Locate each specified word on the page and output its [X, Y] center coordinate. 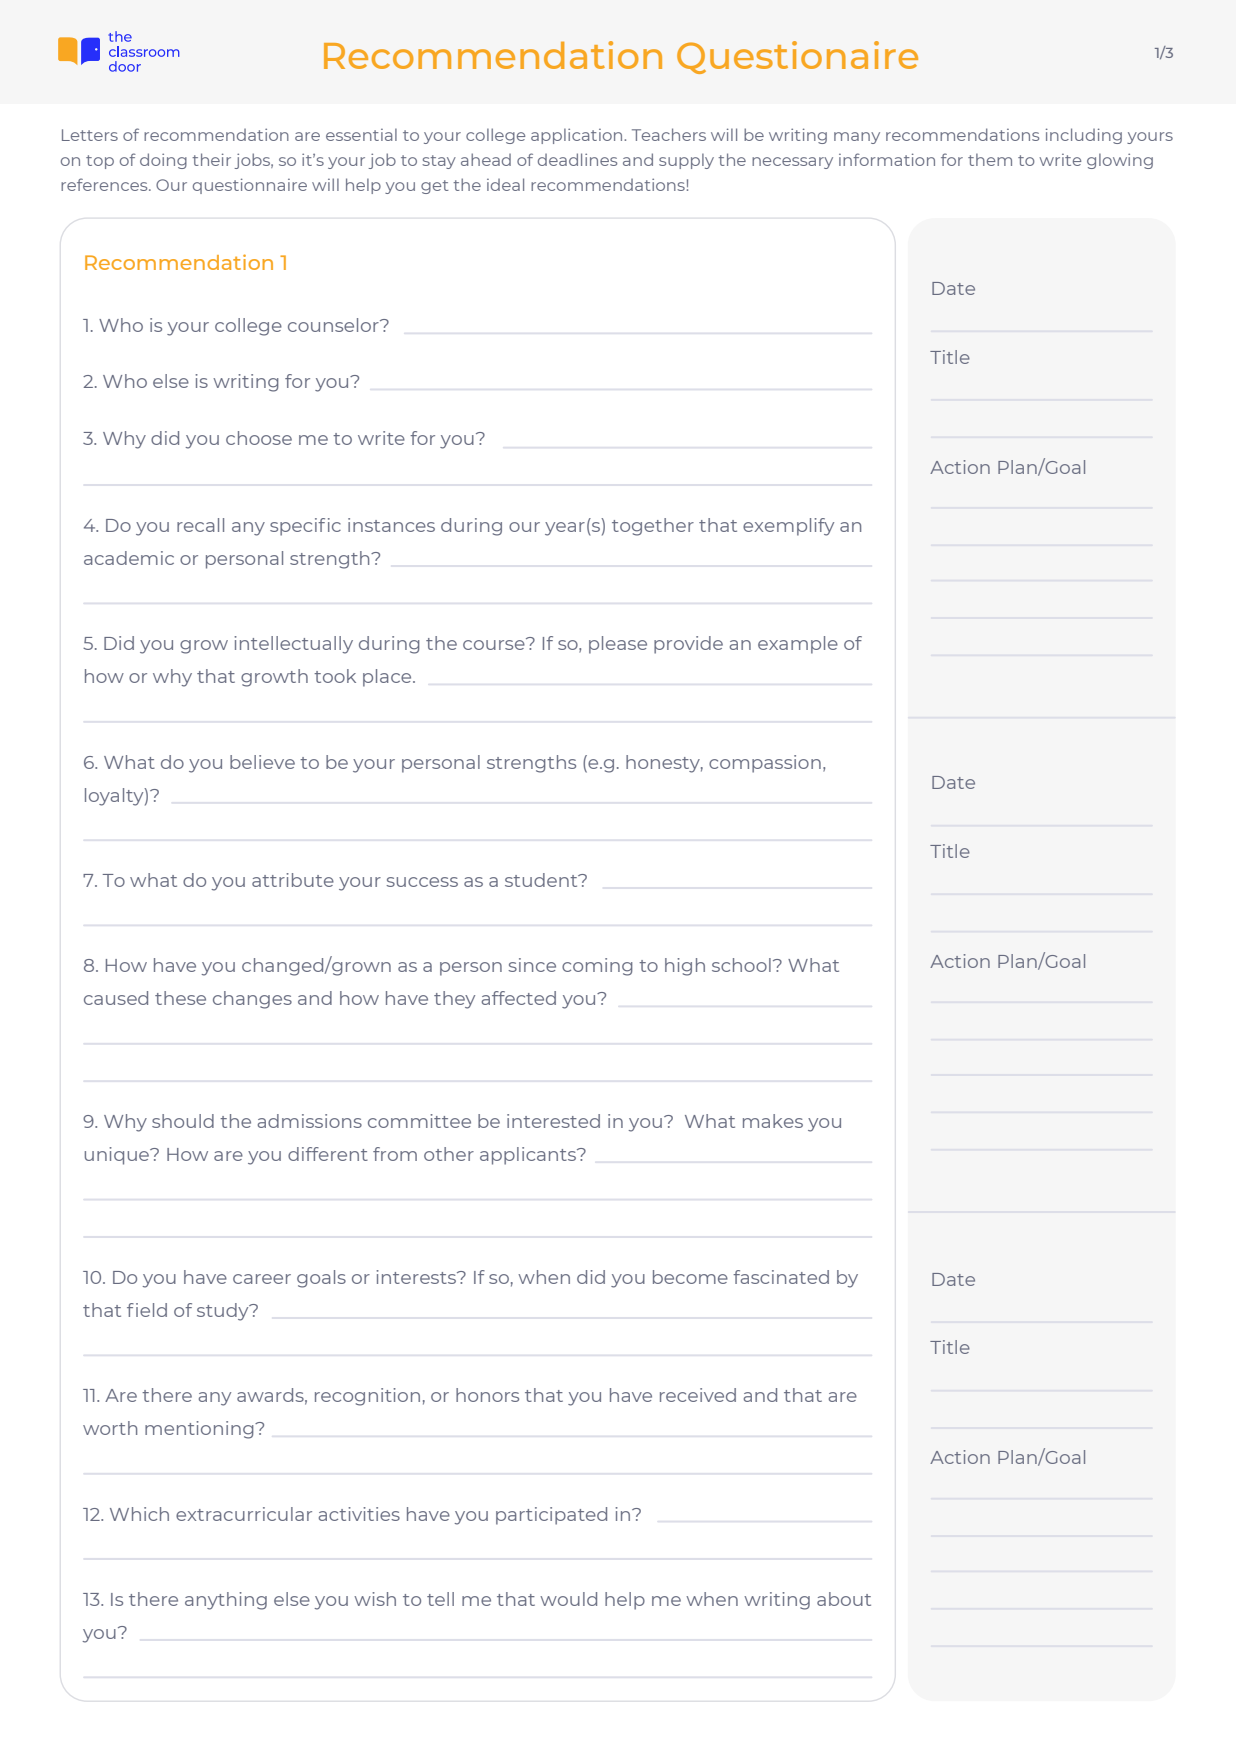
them [990, 159]
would [568, 1599]
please [618, 645]
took [335, 676]
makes [773, 1121]
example [798, 645]
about [844, 1599]
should [183, 1121]
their [211, 159]
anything [226, 1601]
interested [553, 1121]
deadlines [577, 159]
